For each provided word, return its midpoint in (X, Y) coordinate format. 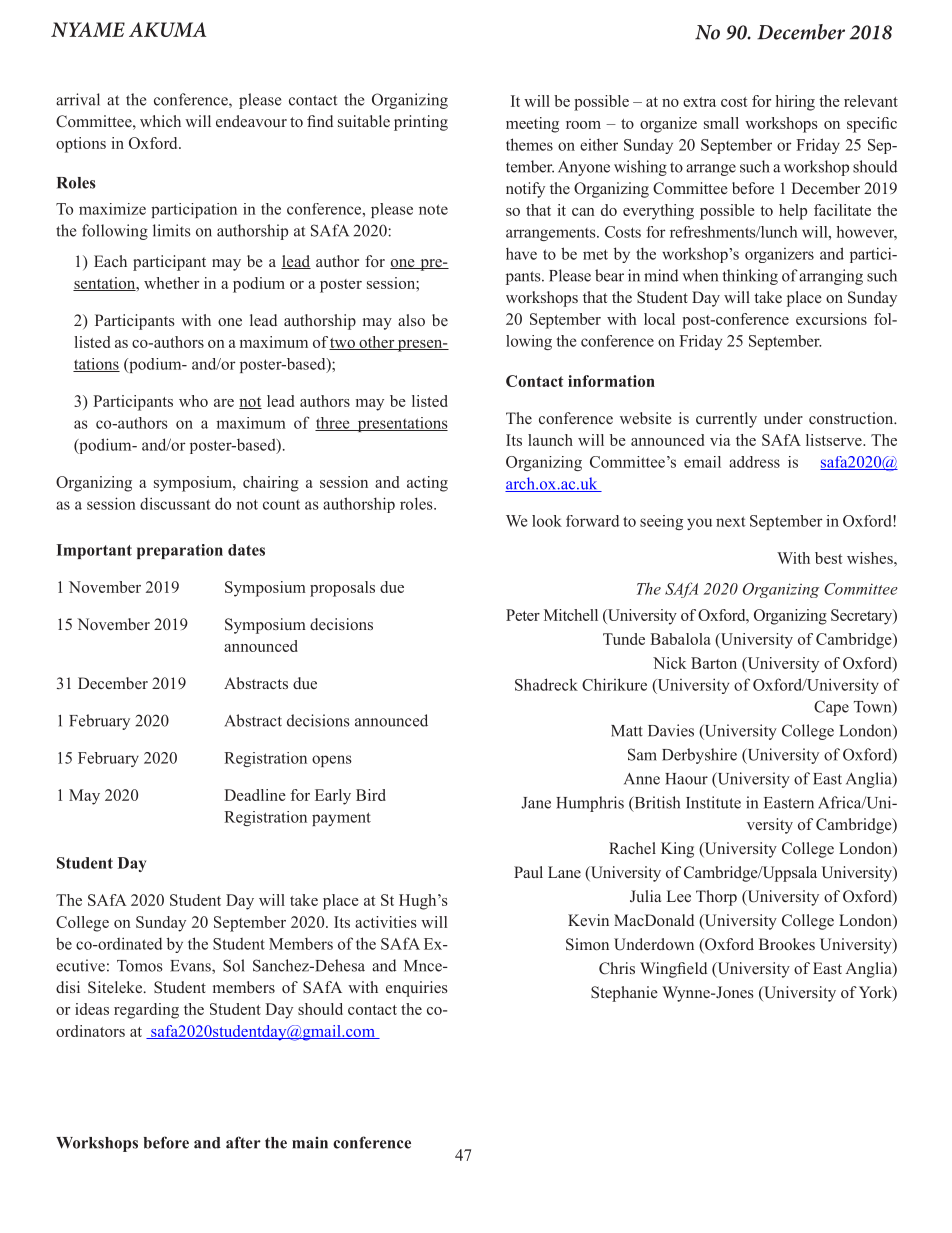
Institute (713, 802)
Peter (523, 615)
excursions (831, 319)
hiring (795, 103)
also (411, 320)
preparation (180, 551)
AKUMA (167, 29)
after (243, 1142)
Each (110, 261)
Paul (528, 872)
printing (421, 123)
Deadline (255, 795)
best (829, 558)
